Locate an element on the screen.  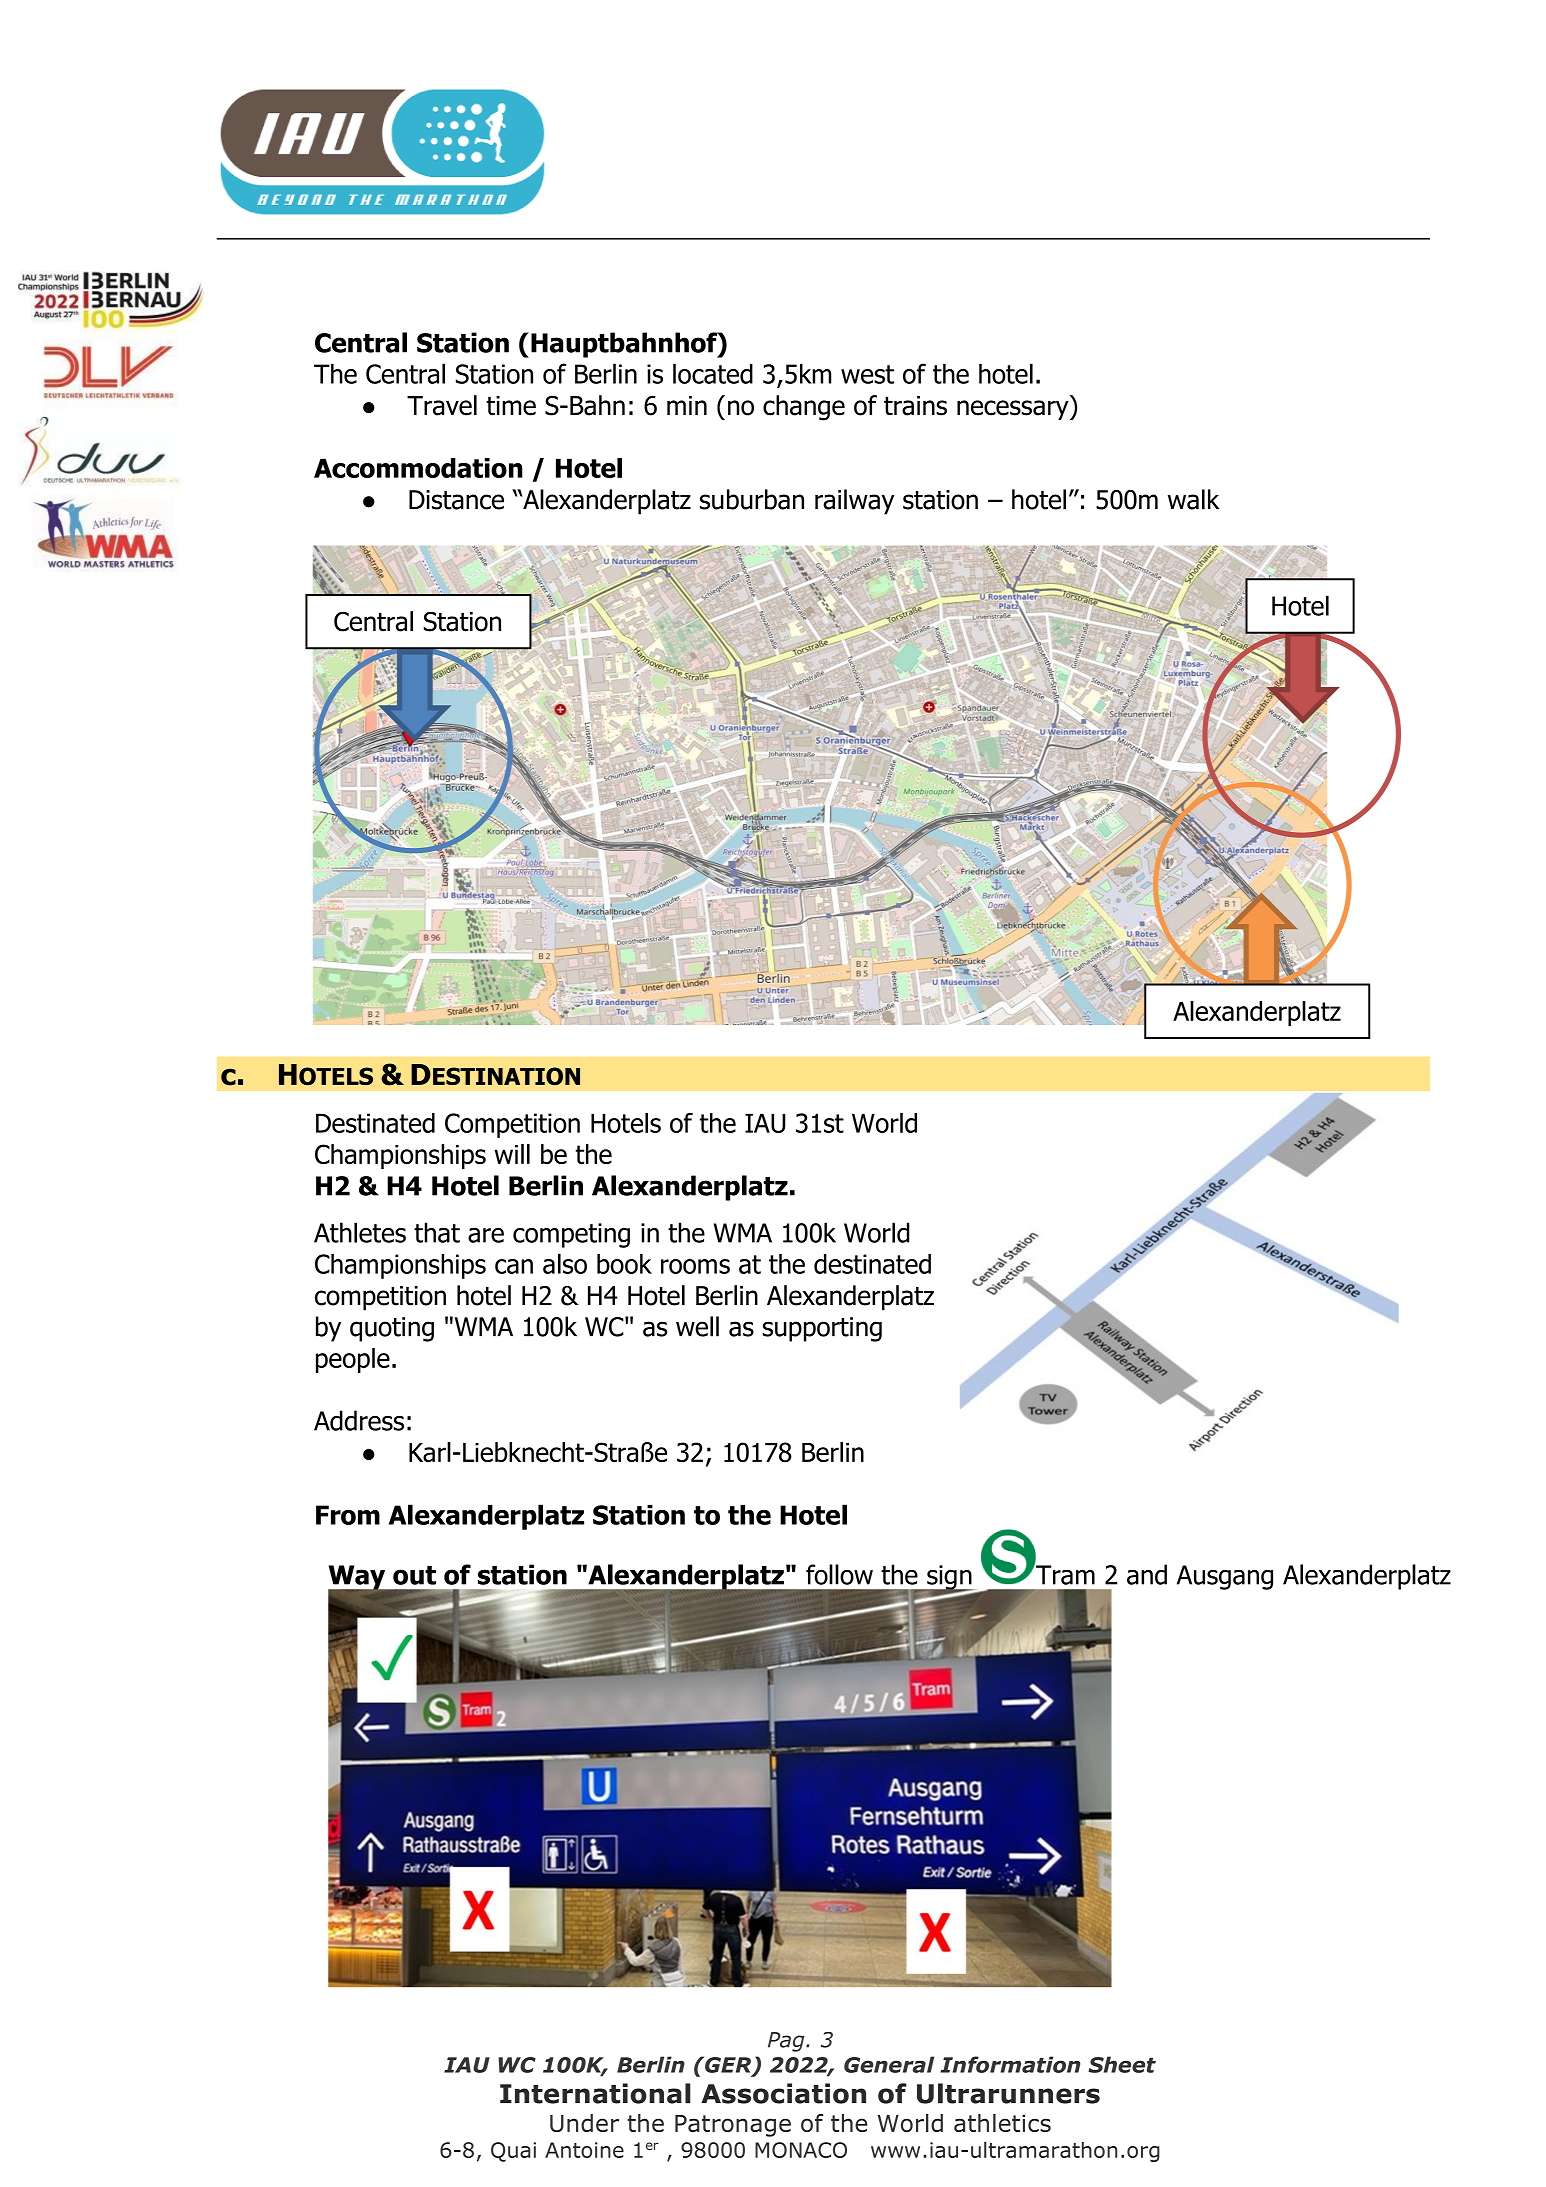
Quai is located at coordinates (513, 2152).
